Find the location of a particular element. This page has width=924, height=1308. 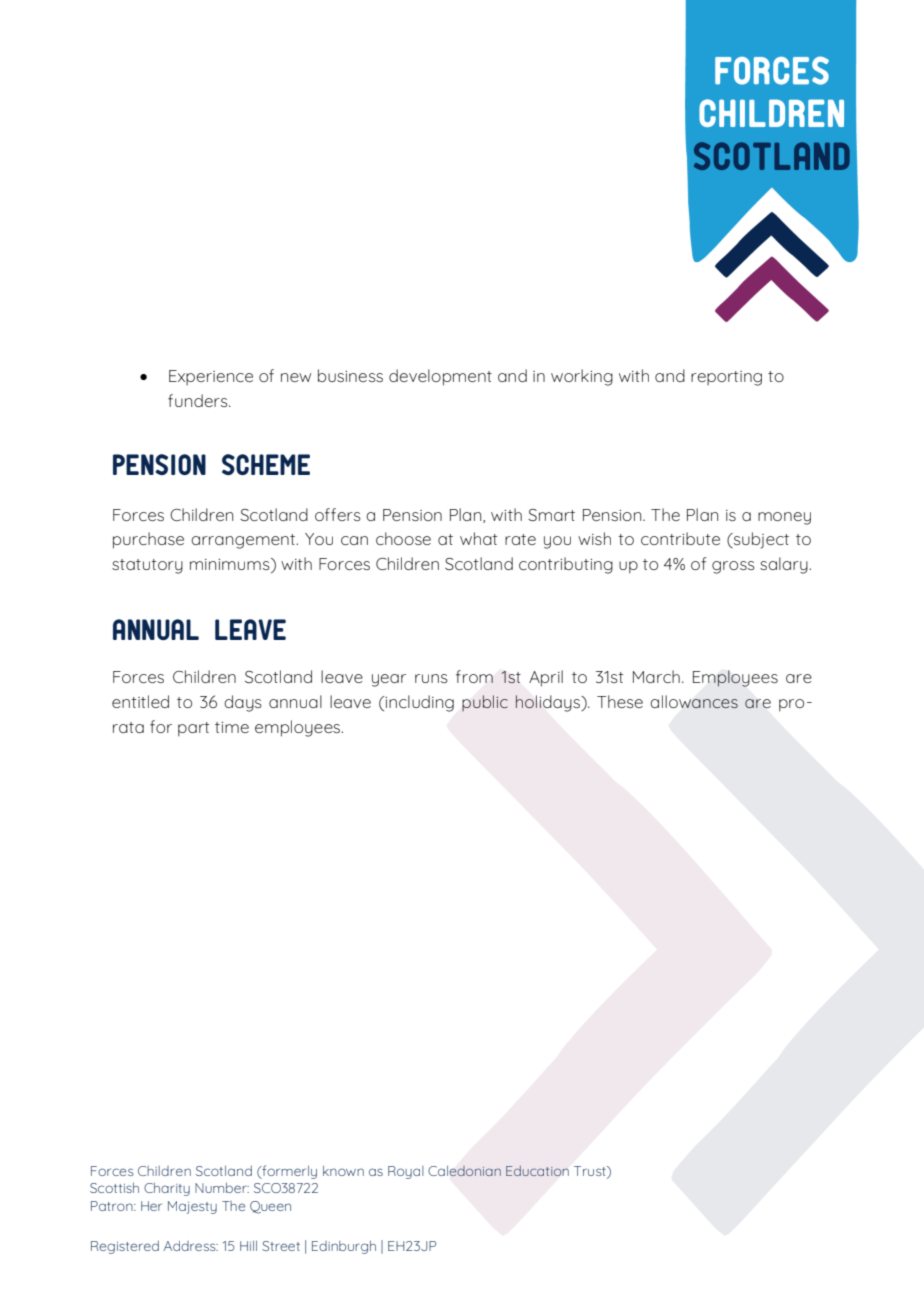

funders is located at coordinates (199, 400).
